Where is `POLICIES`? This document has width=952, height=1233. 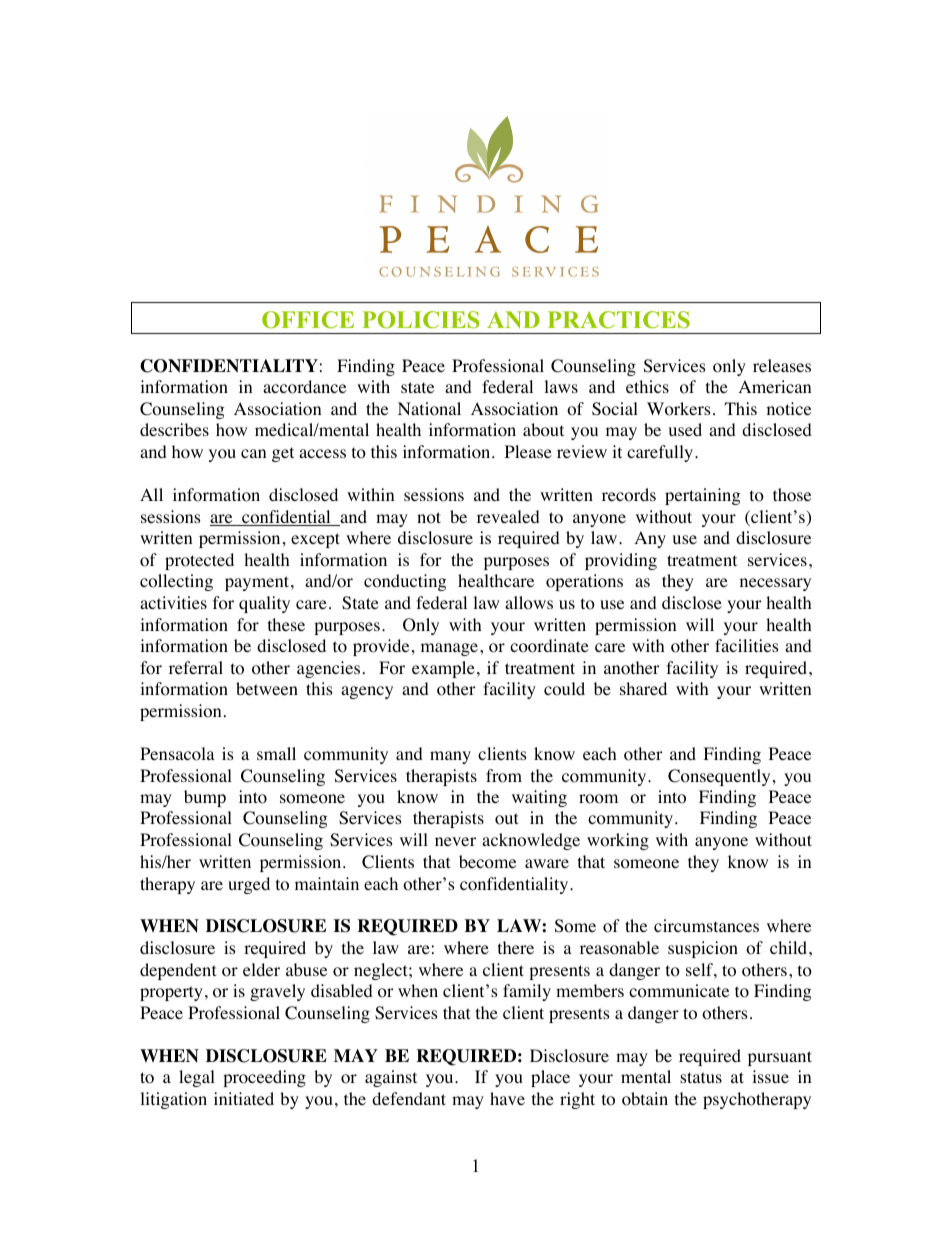
POLICIES is located at coordinates (421, 320).
